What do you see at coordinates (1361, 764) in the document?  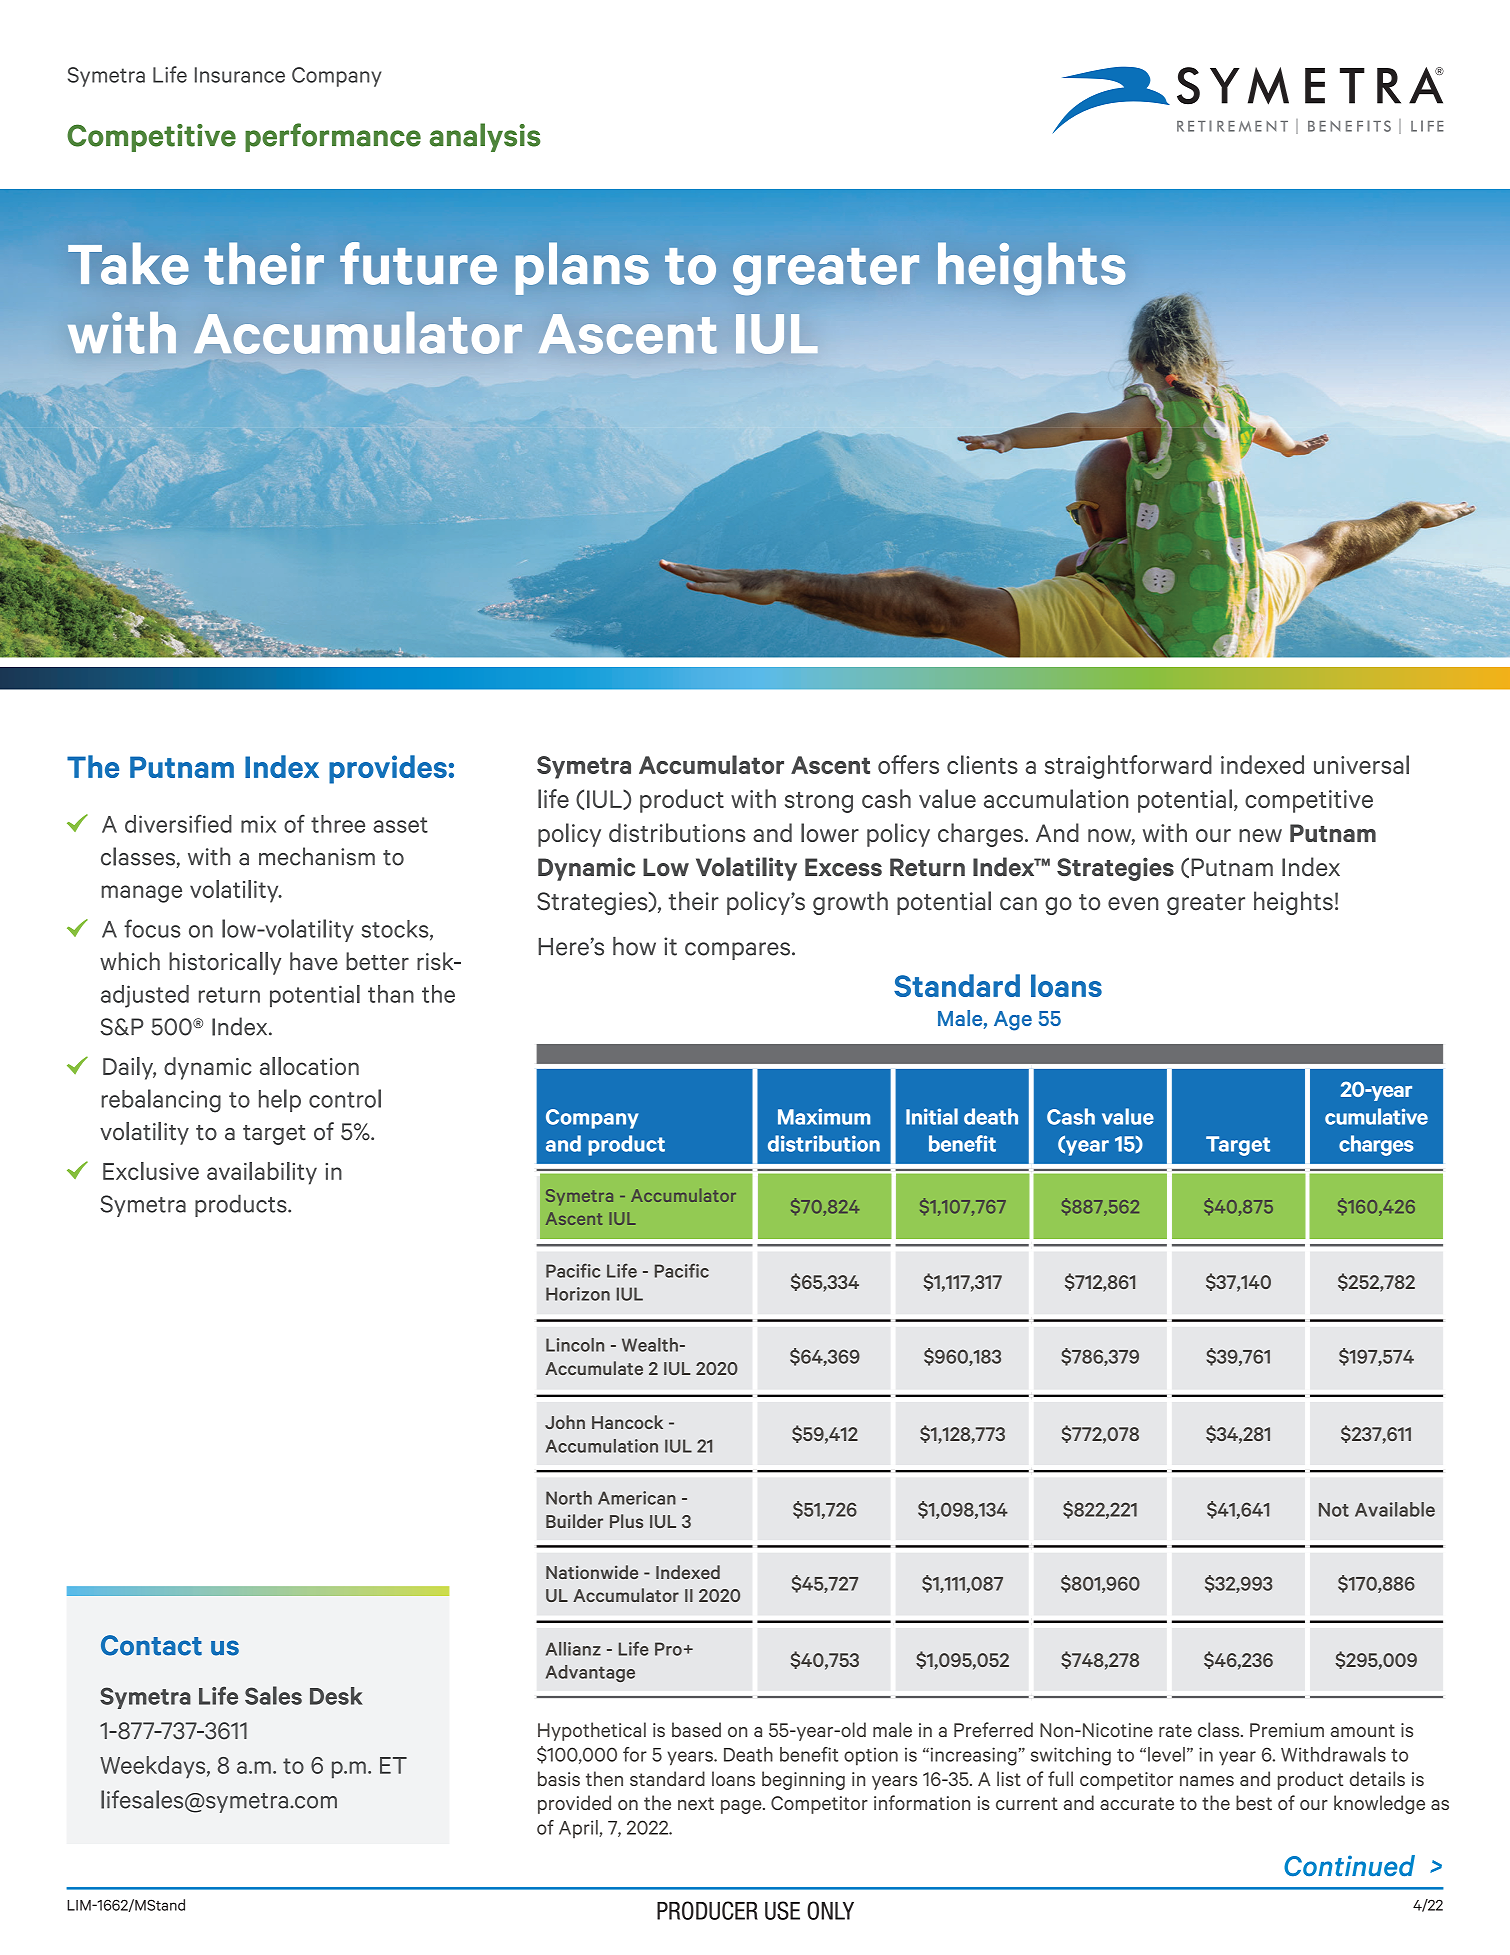 I see `universal` at bounding box center [1361, 764].
